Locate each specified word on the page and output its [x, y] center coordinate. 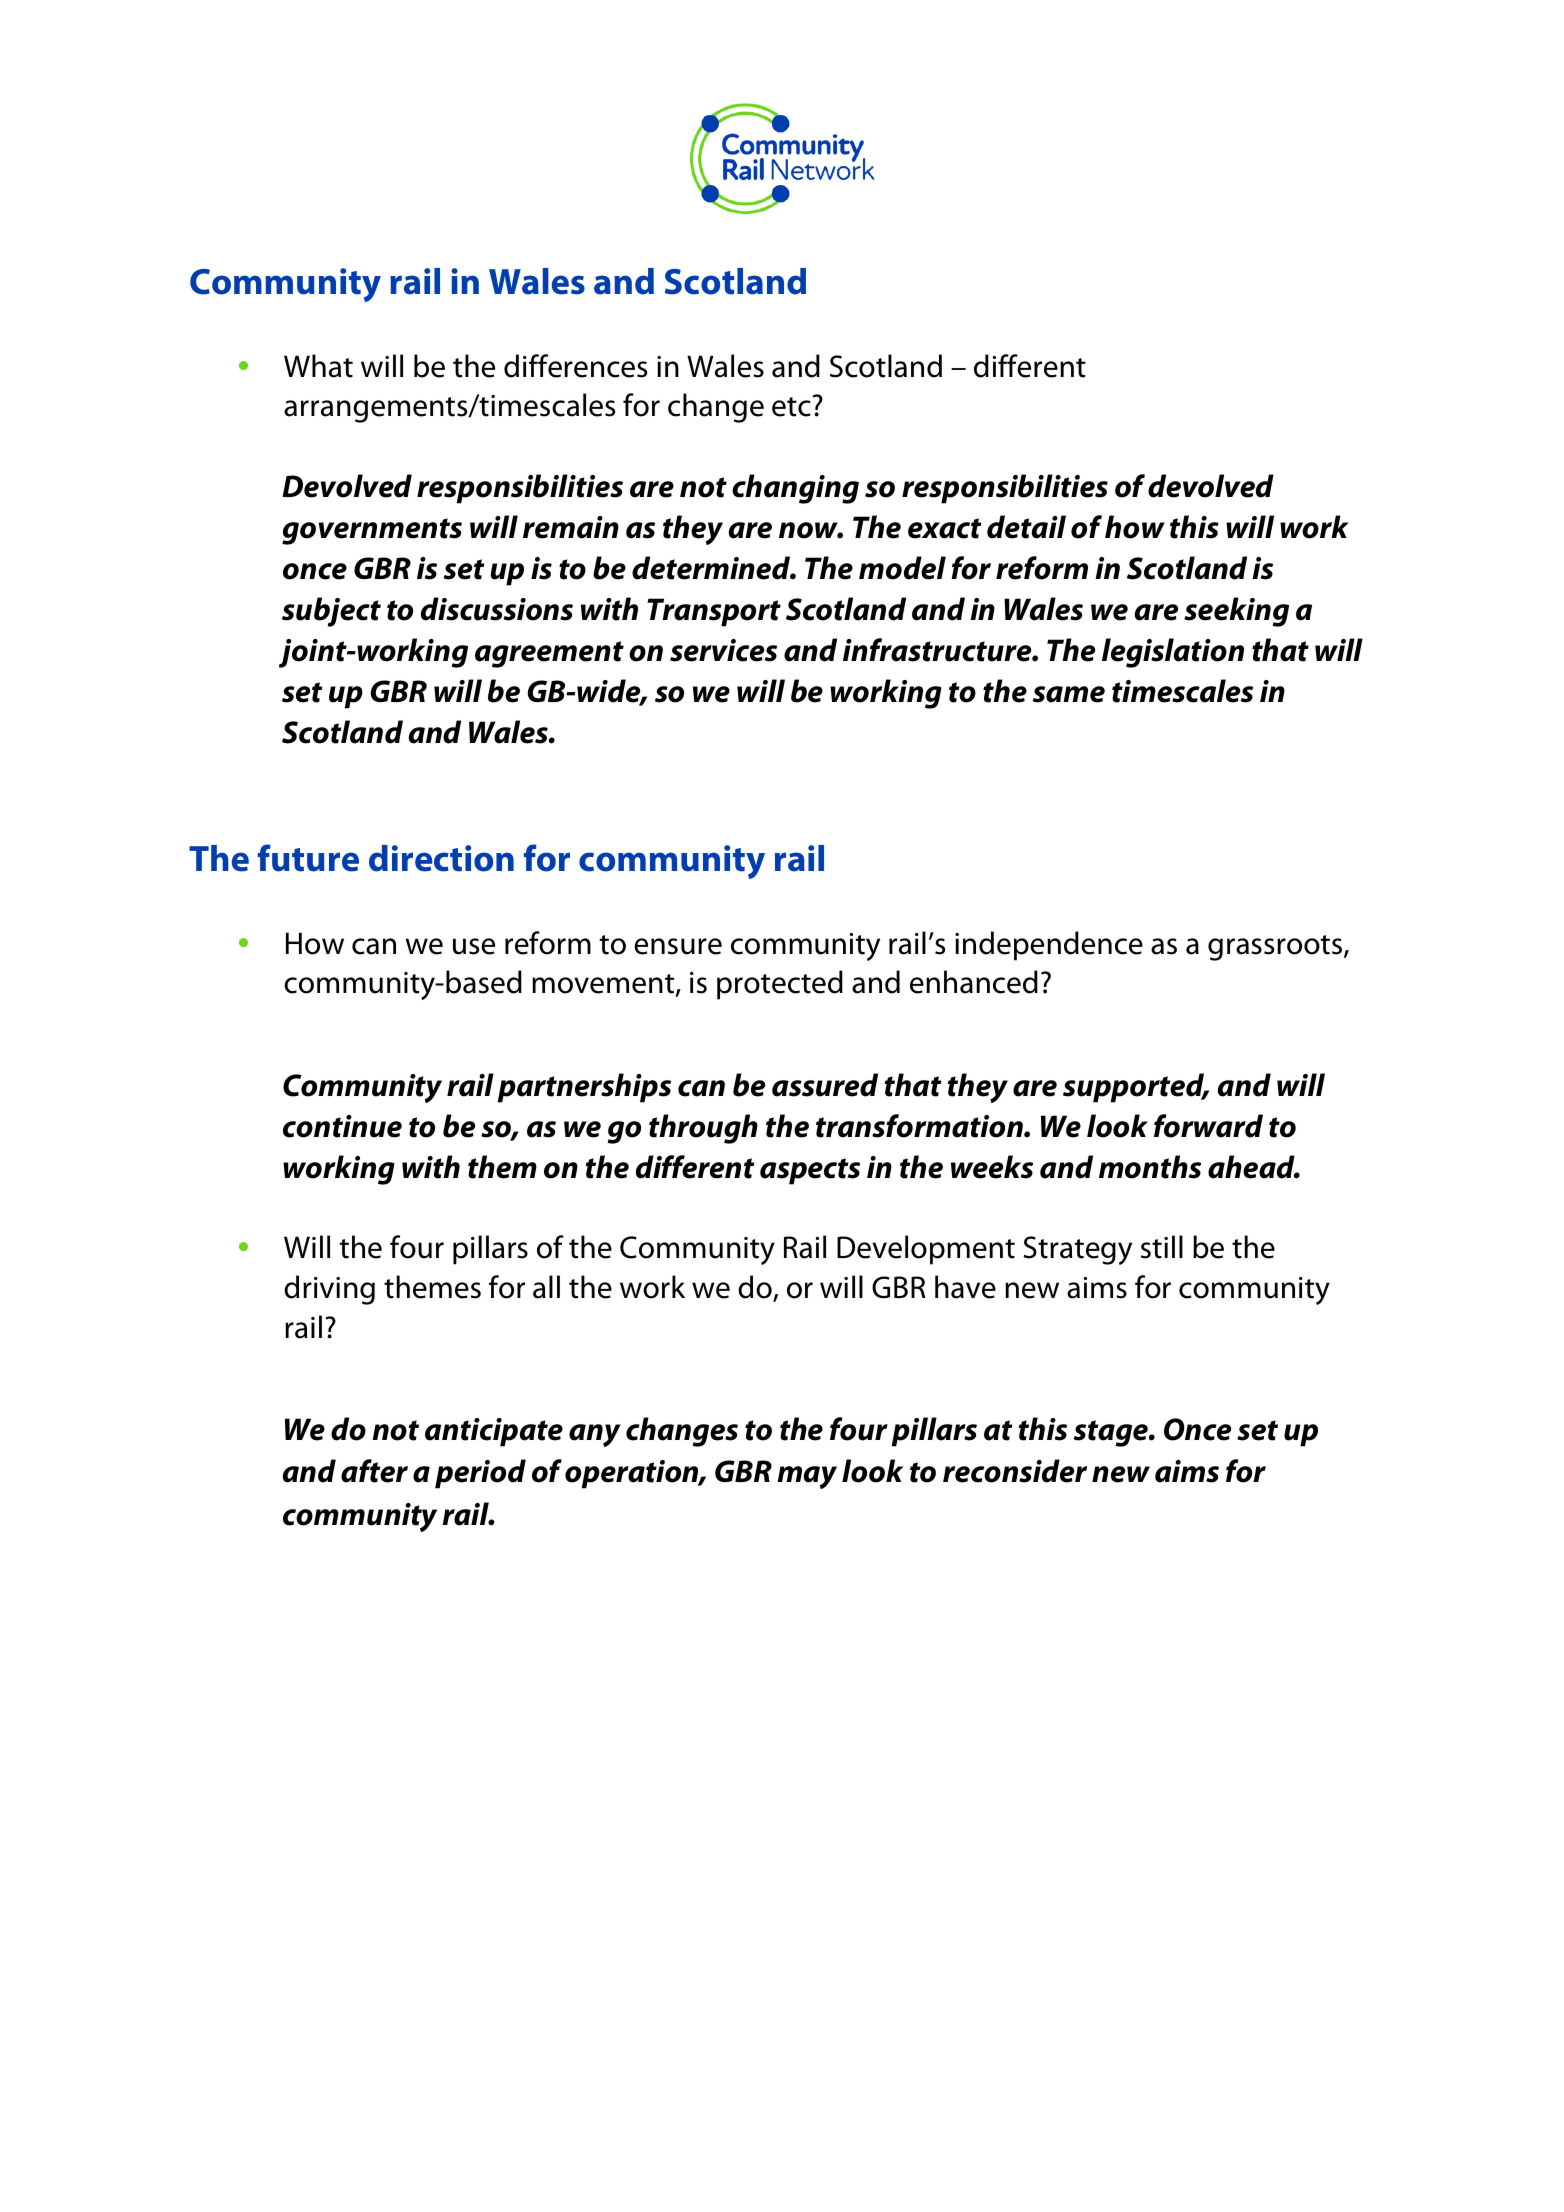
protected [780, 985]
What [318, 366]
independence [1049, 946]
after [374, 1471]
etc [791, 407]
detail [1026, 527]
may [807, 1477]
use [474, 946]
